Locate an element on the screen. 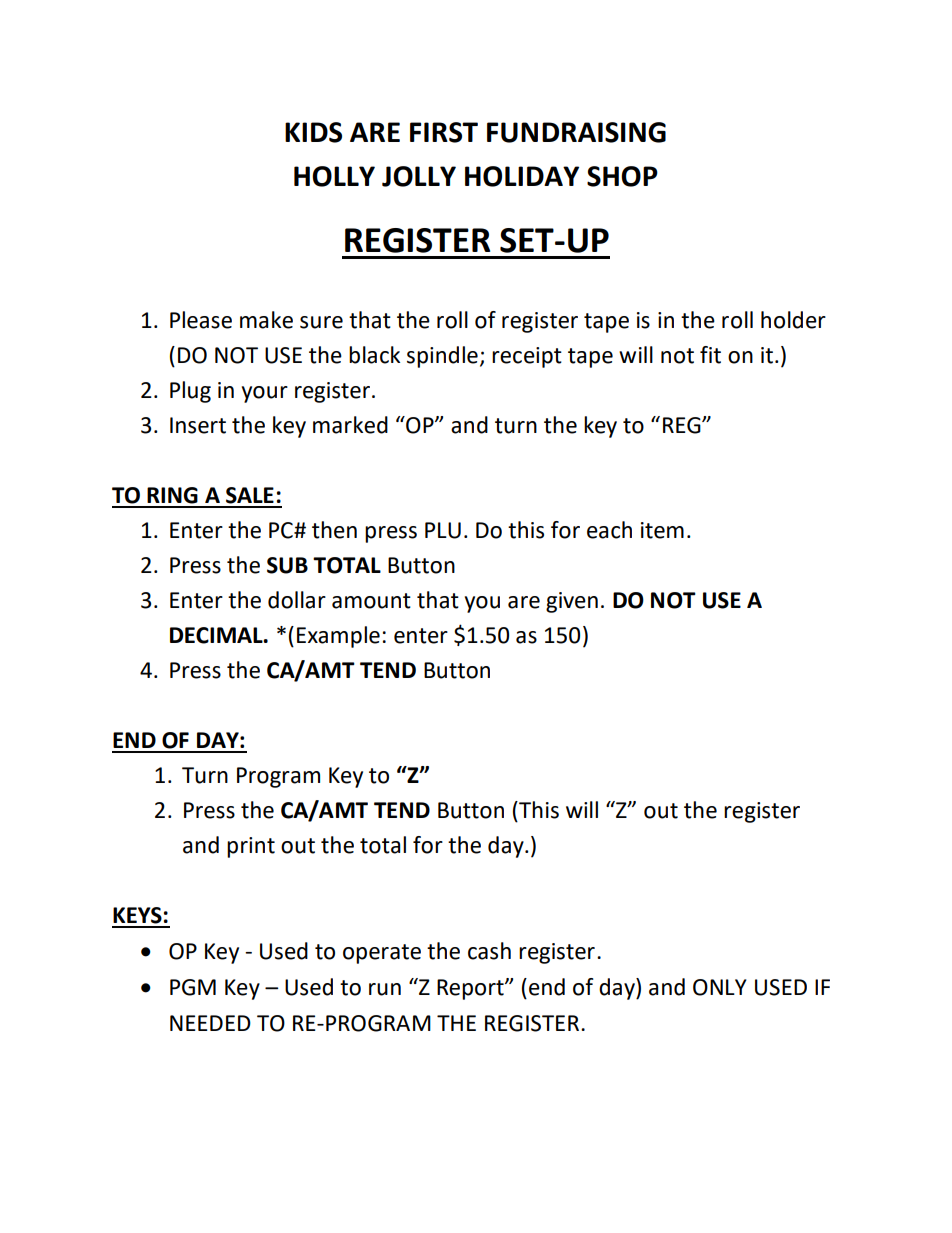 The width and height of the screenshot is (952, 1233). NEEDED is located at coordinates (210, 1023).
